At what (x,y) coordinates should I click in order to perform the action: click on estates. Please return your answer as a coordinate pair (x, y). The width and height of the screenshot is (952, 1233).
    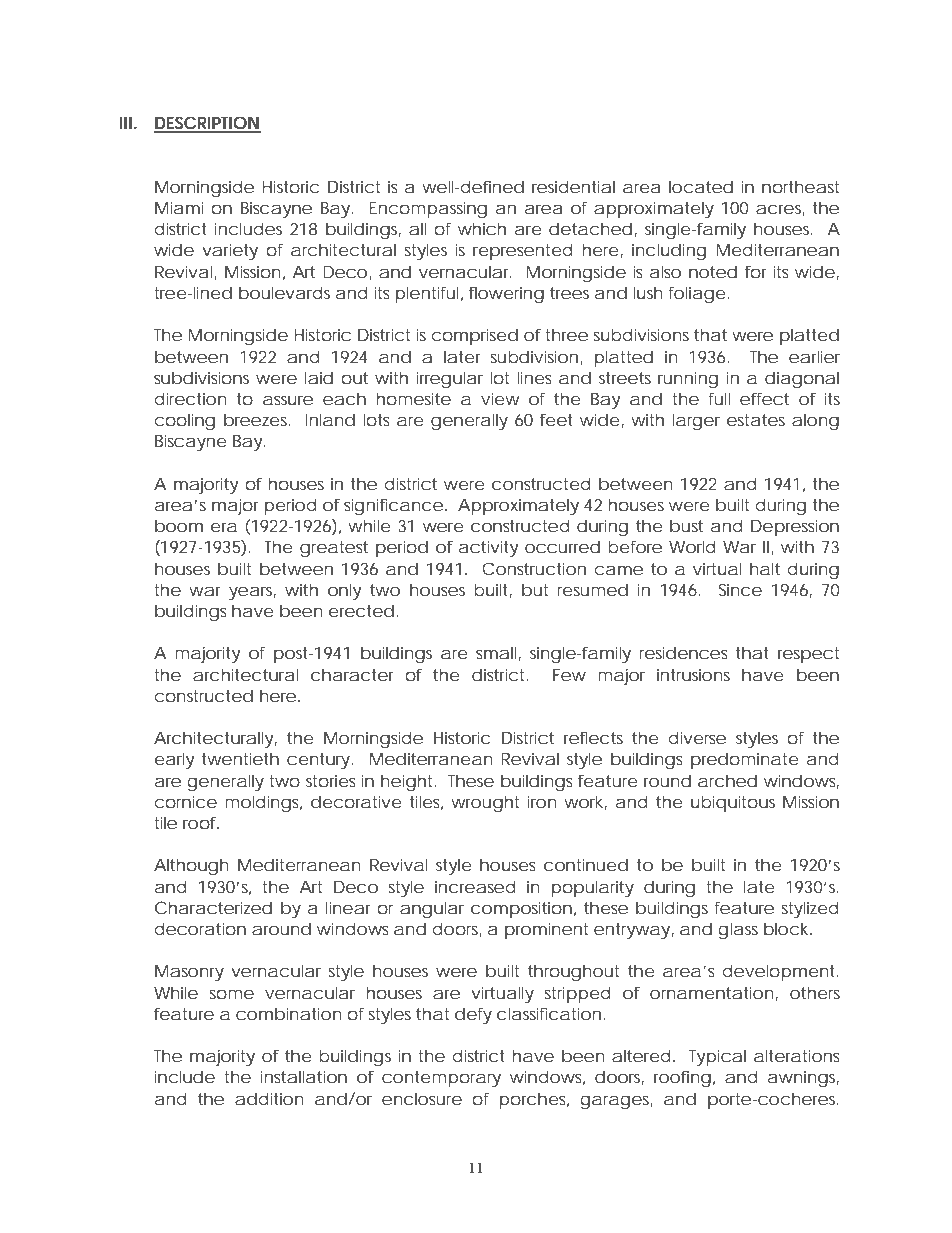
    Looking at the image, I should click on (756, 420).
